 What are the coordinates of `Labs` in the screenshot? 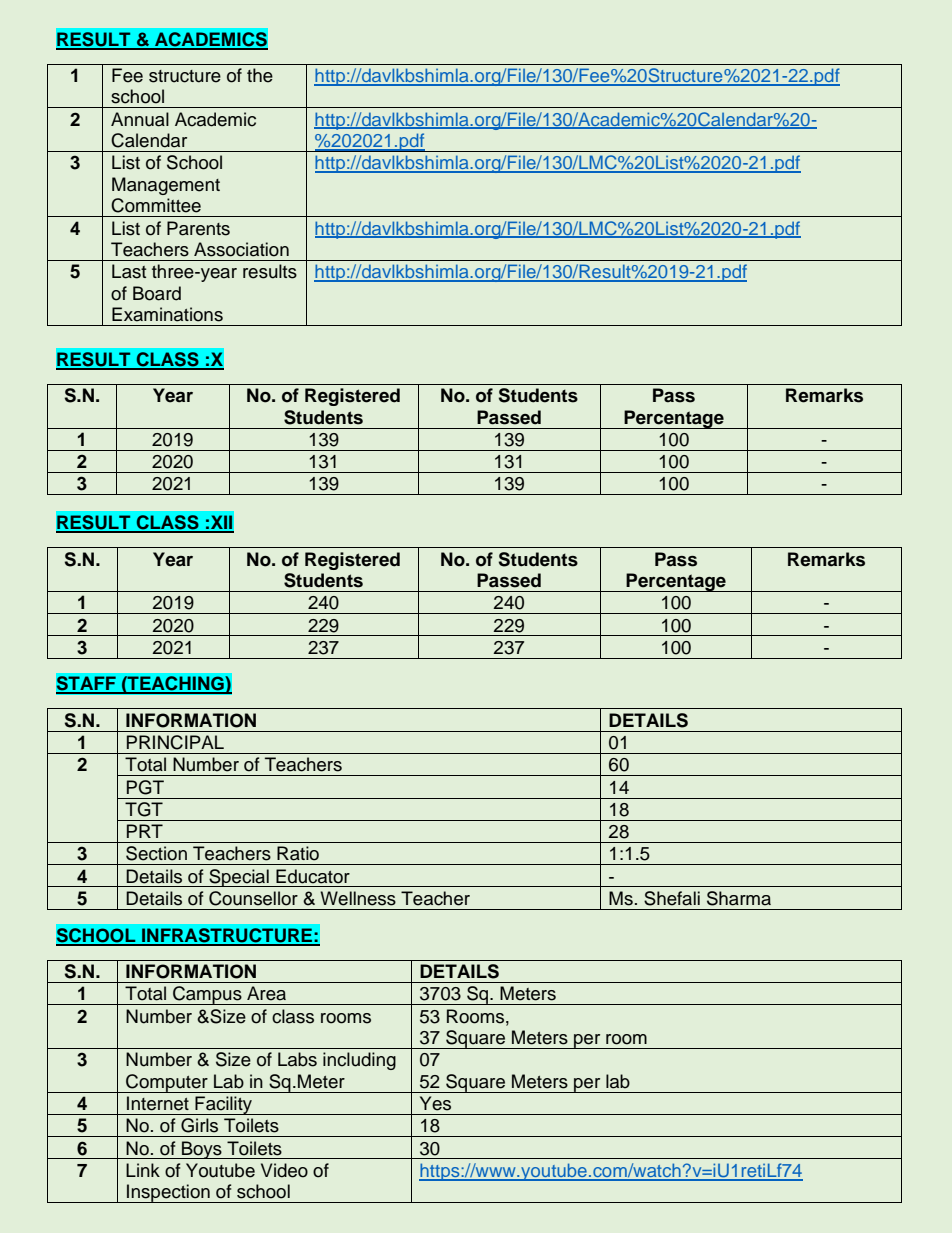 It's located at (297, 1059).
